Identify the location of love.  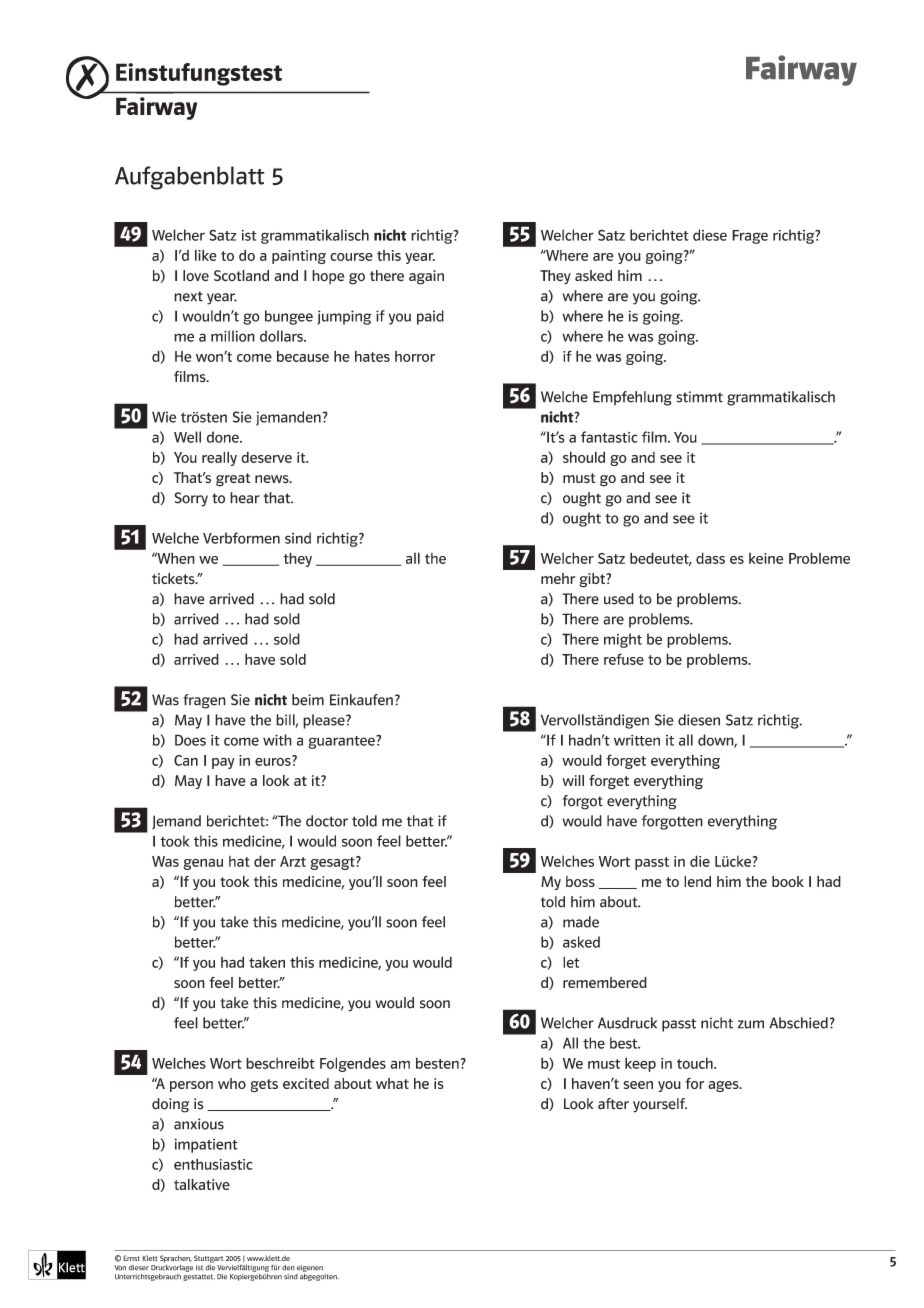
(196, 276).
